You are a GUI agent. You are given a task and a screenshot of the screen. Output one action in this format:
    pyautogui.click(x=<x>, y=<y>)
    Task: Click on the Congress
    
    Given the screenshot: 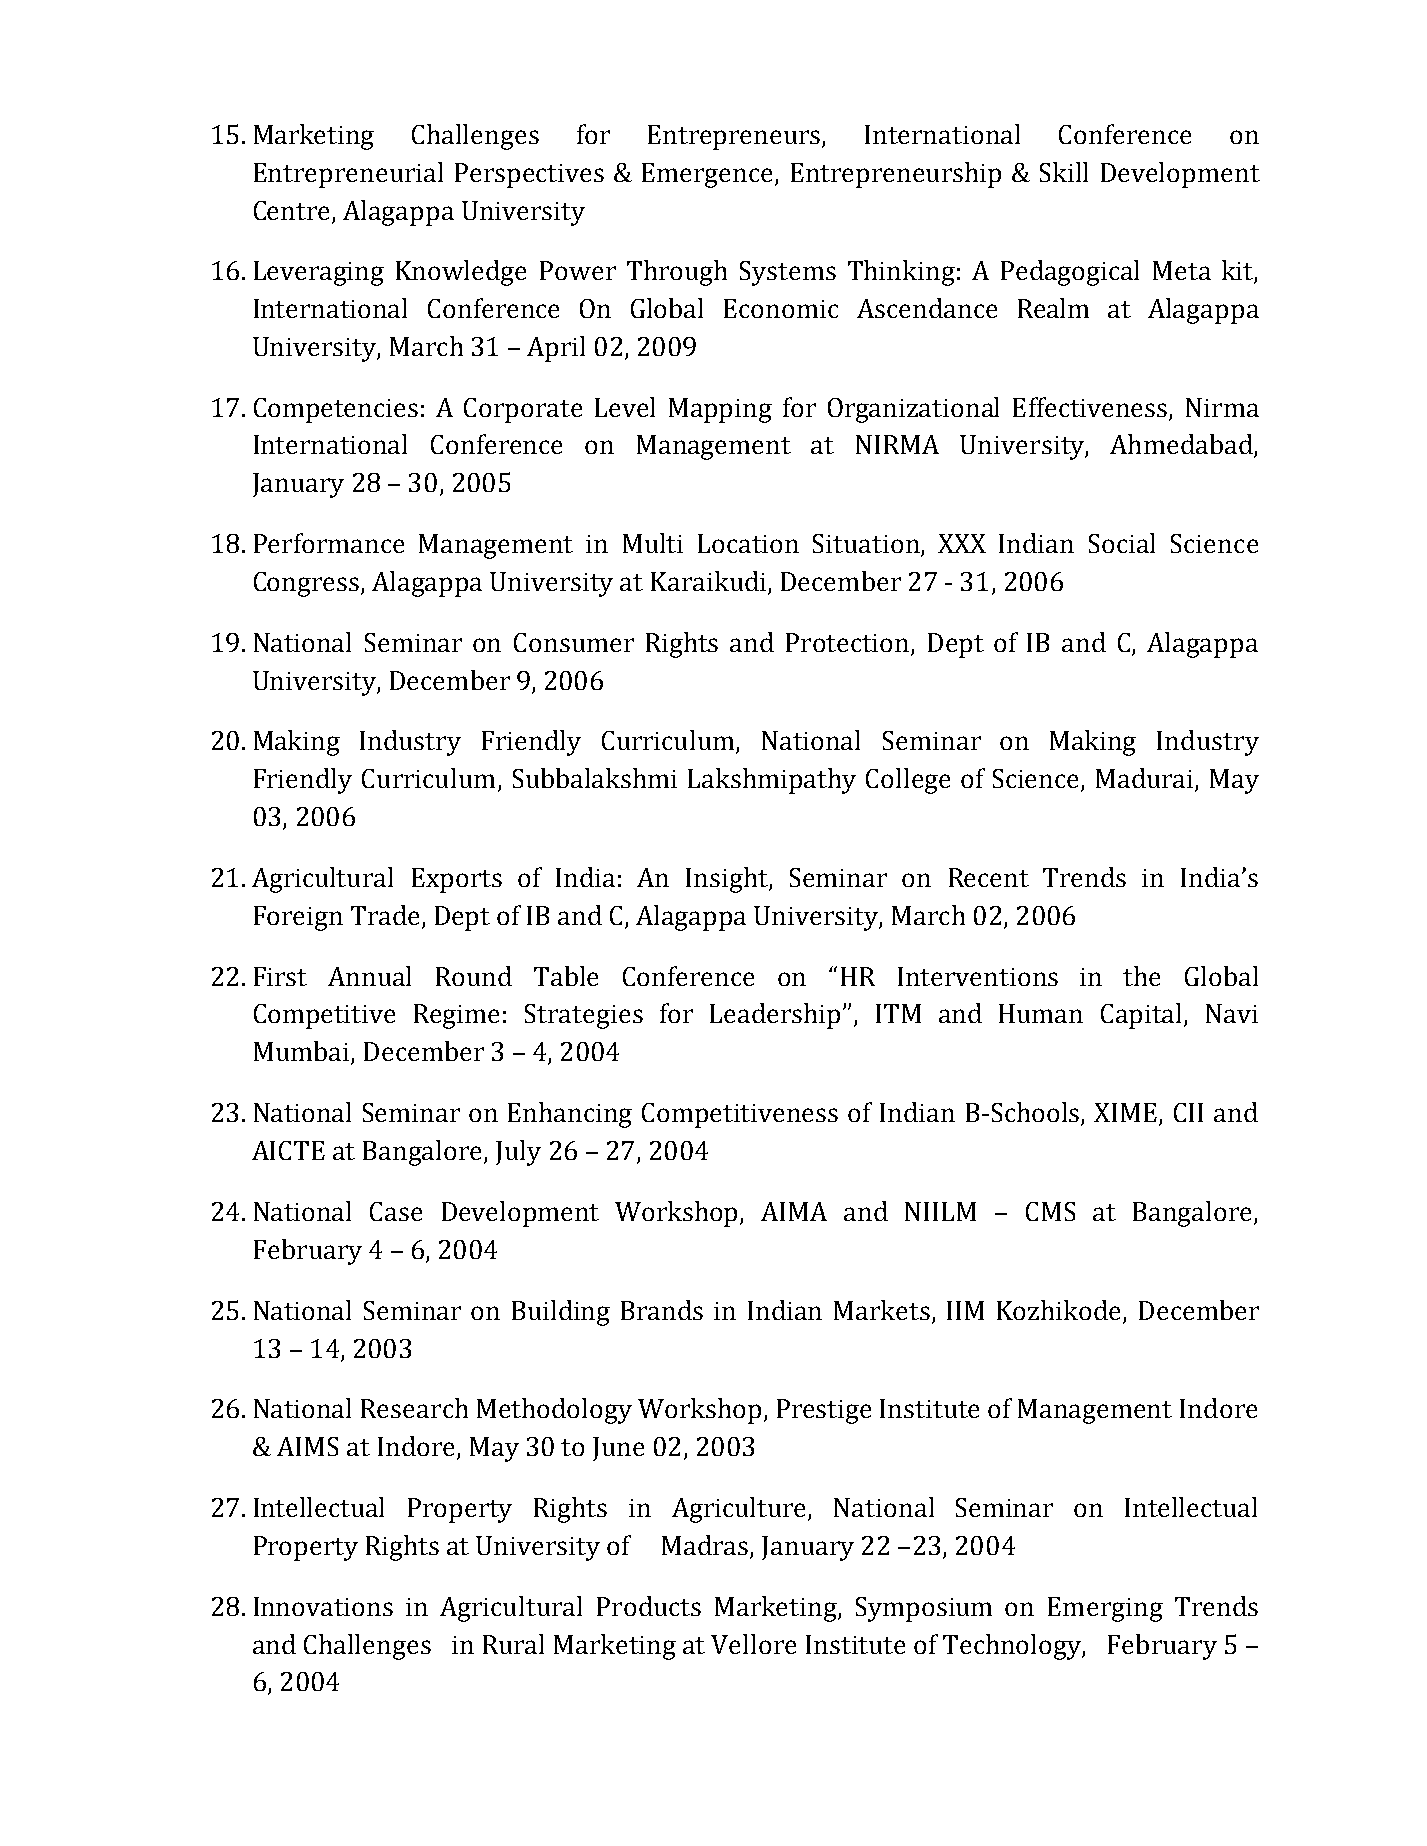 What is the action you would take?
    pyautogui.click(x=308, y=584)
